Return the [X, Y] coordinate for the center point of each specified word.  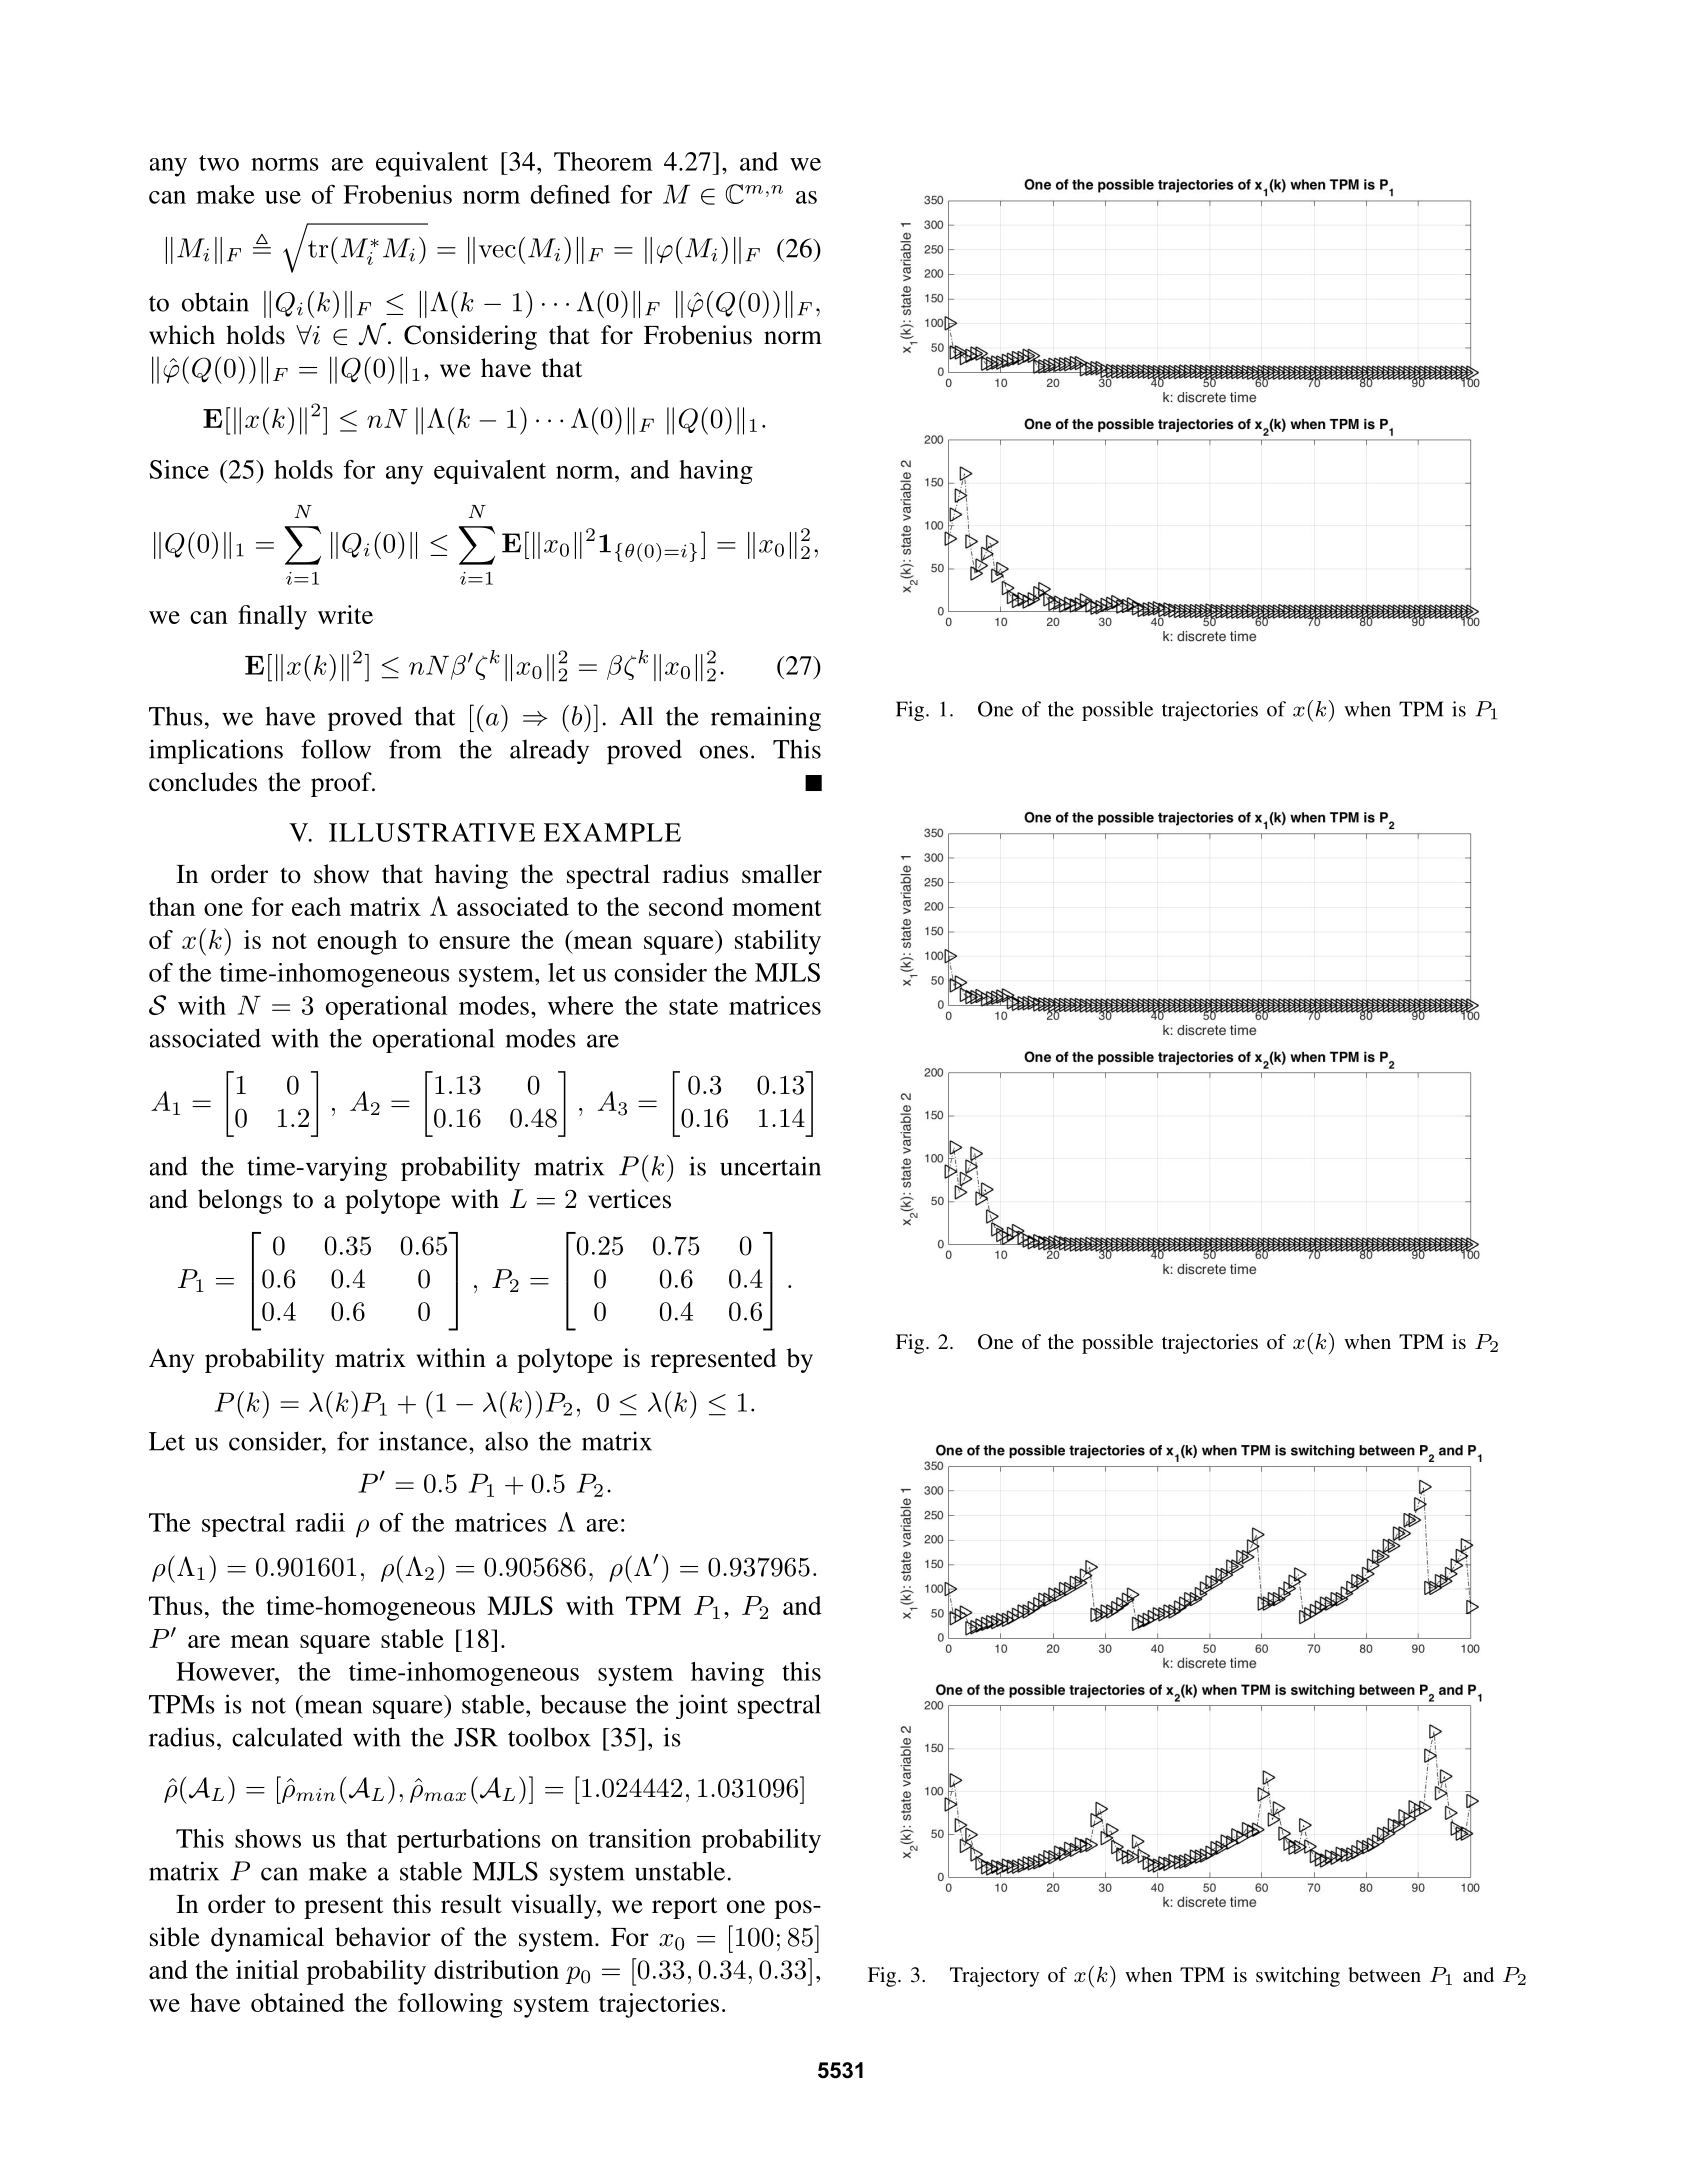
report [684, 1908]
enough [357, 942]
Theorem [603, 161]
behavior [383, 1937]
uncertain [770, 1166]
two [219, 163]
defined [570, 194]
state [693, 1007]
